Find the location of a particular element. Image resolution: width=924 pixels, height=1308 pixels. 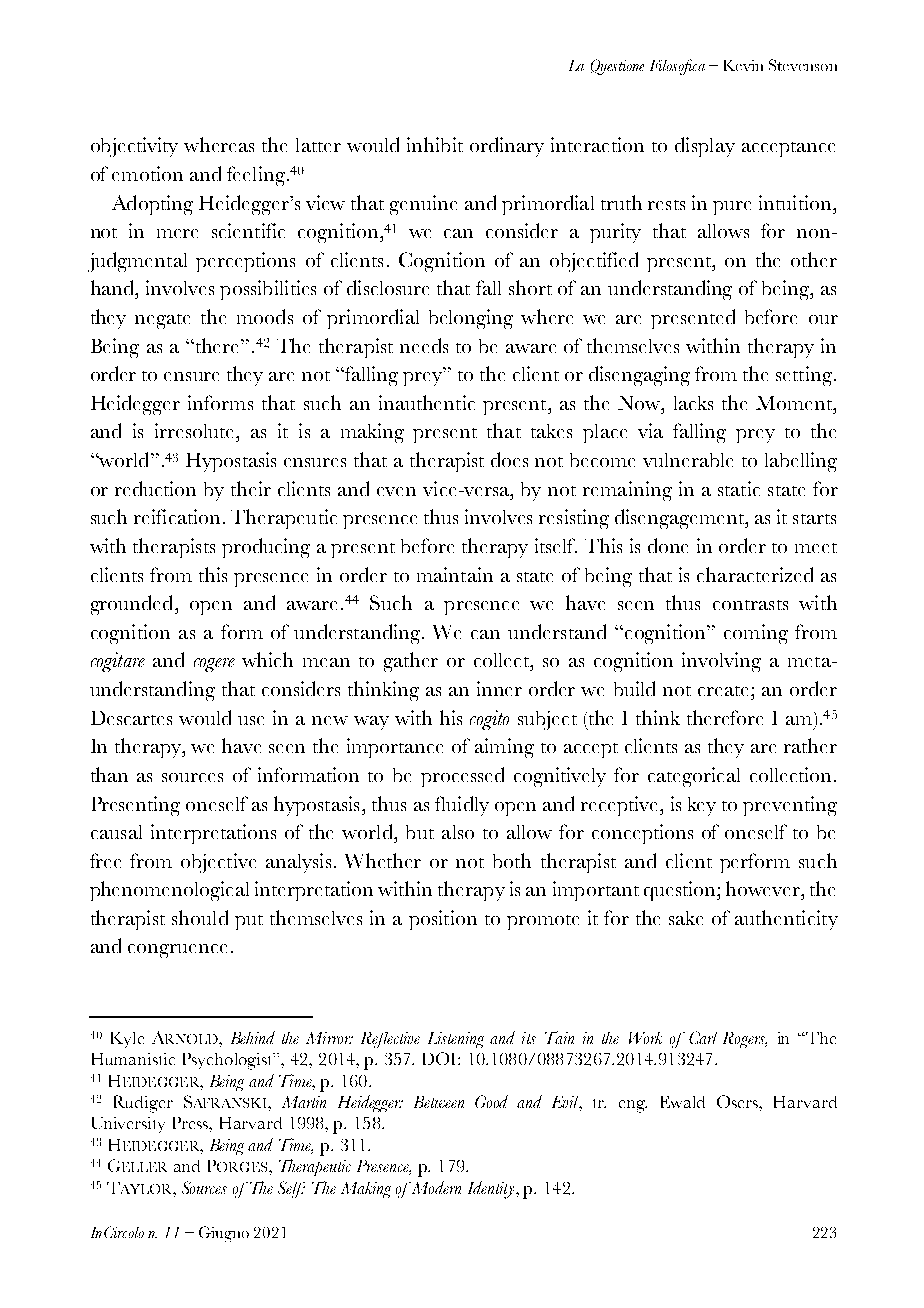

Modern is located at coordinates (435, 1187).
